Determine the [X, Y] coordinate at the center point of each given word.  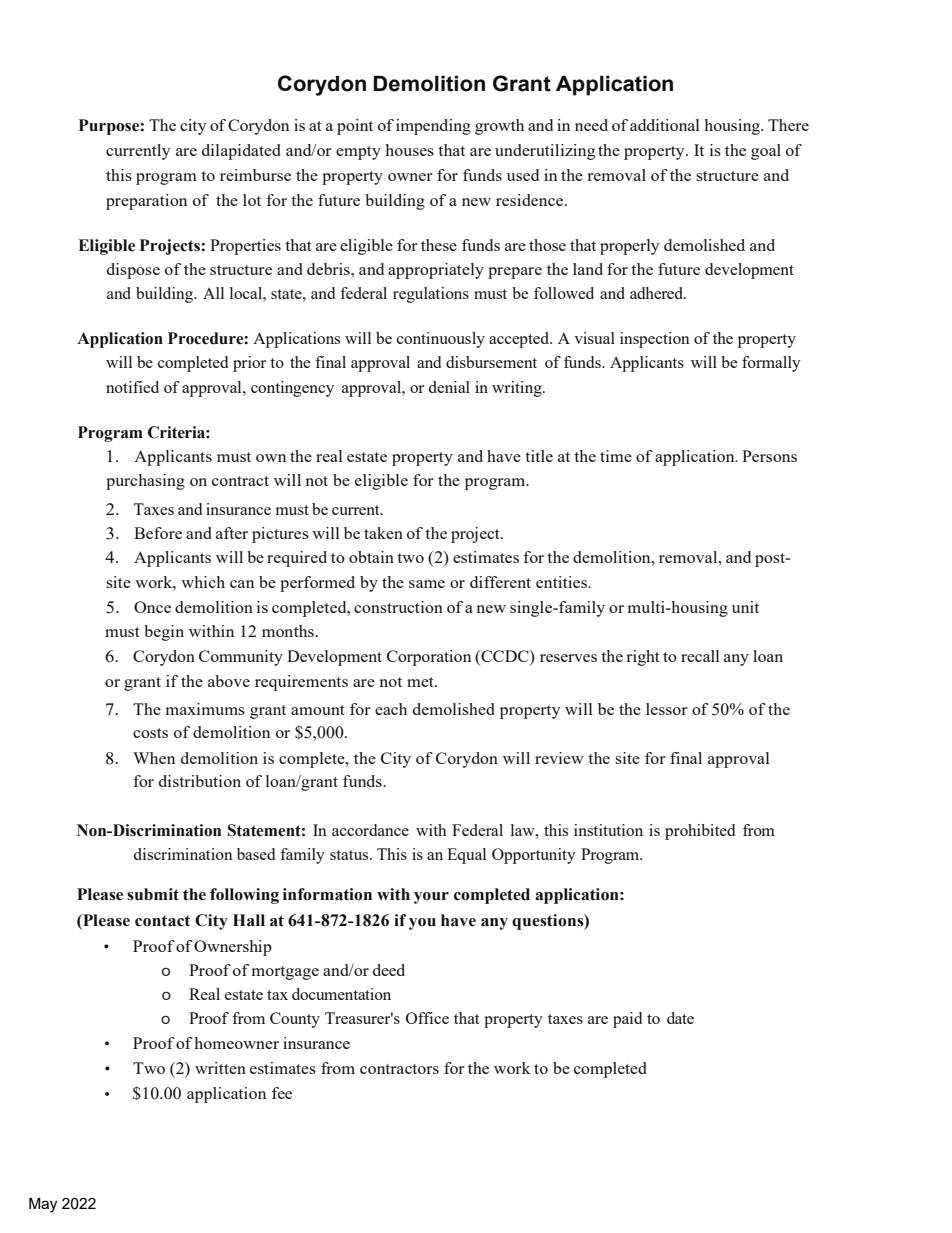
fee [282, 1093]
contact [162, 921]
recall [700, 656]
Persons [769, 456]
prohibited [700, 832]
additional [665, 125]
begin [164, 633]
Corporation [429, 658]
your [431, 898]
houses [410, 150]
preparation [146, 202]
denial [449, 387]
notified [132, 387]
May [43, 1205]
